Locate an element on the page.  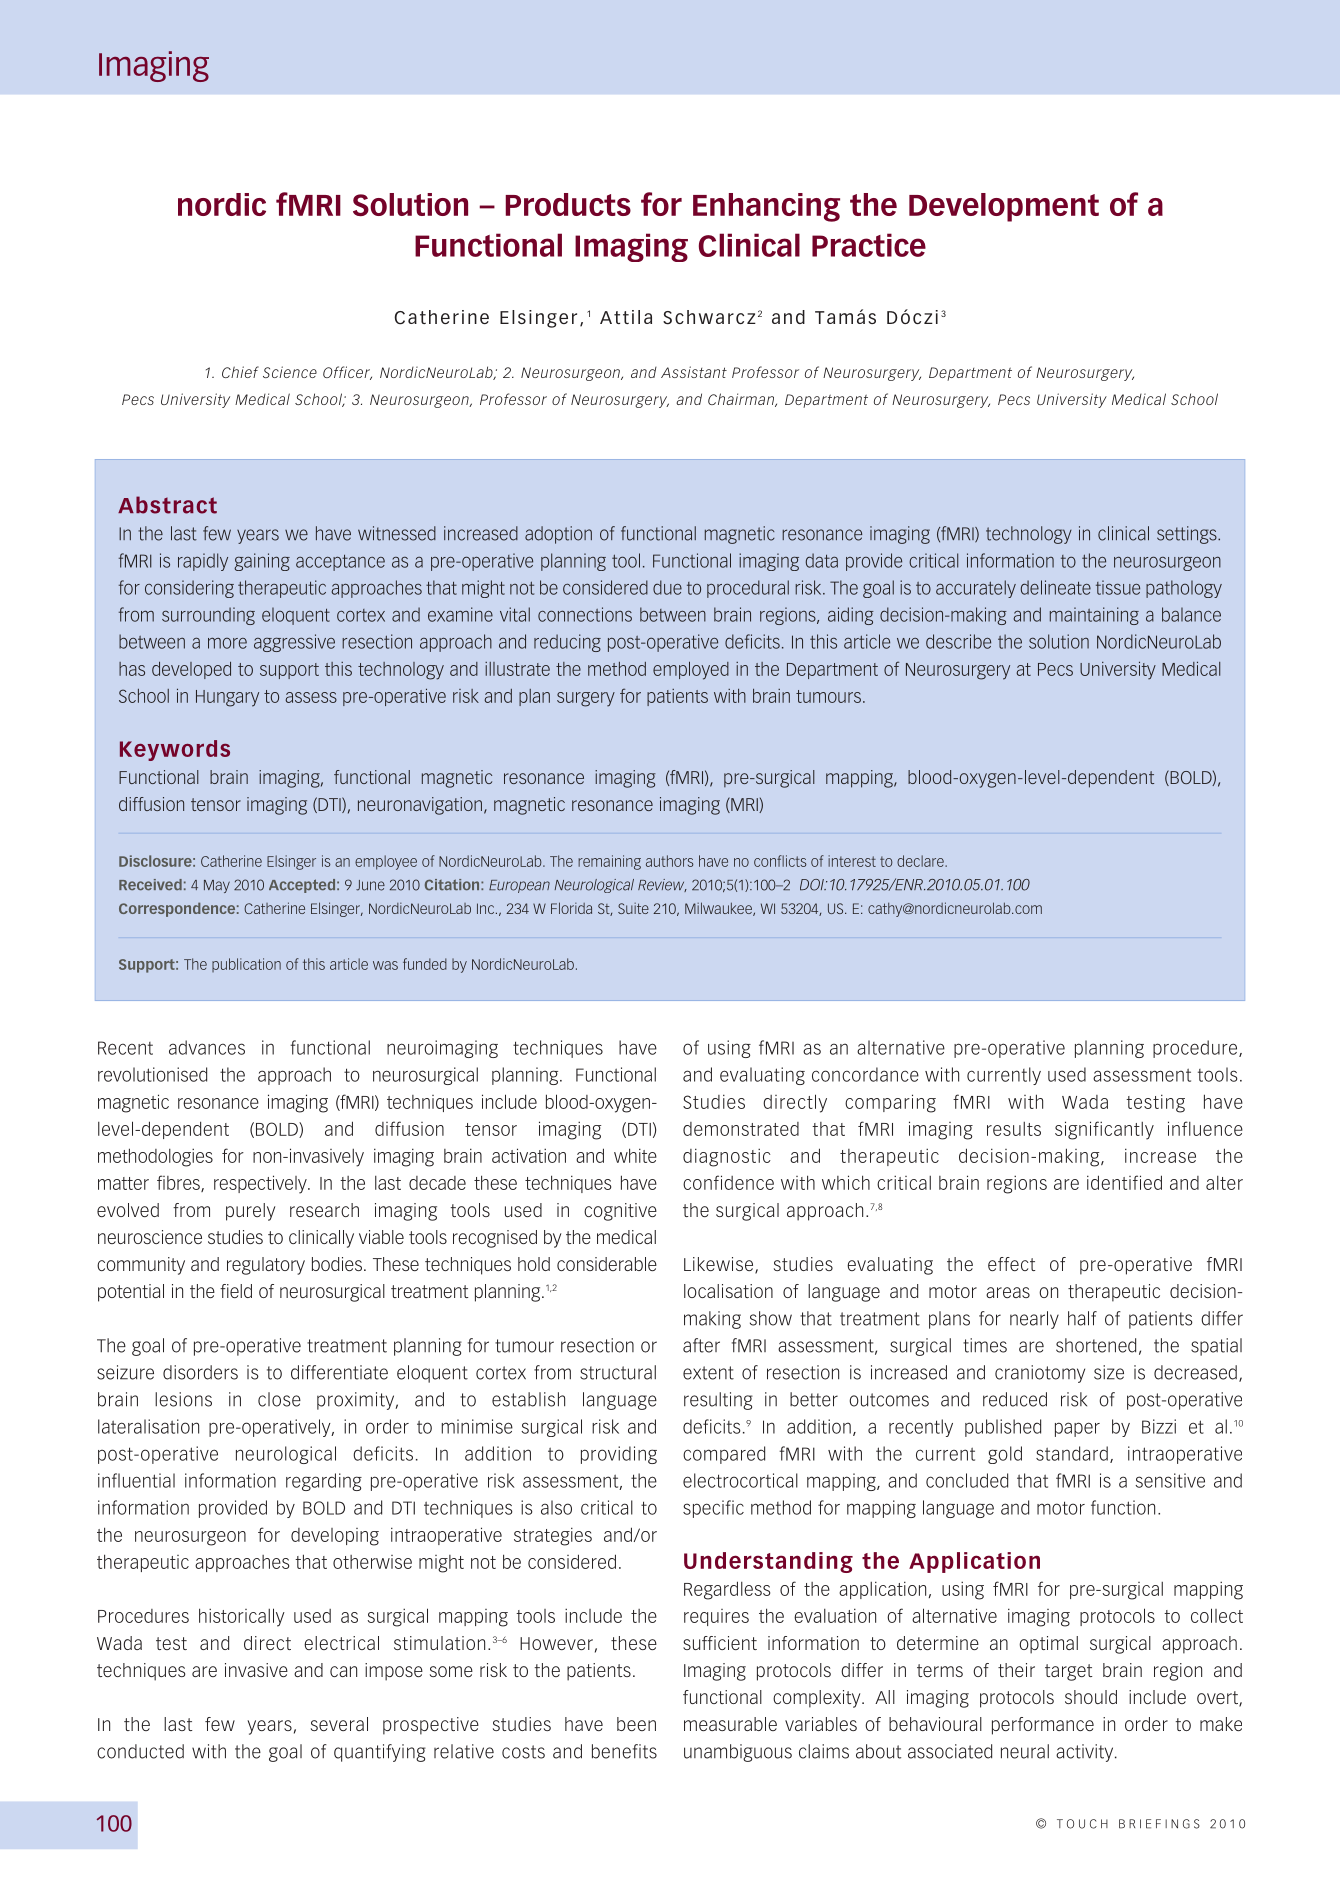
Attila is located at coordinates (626, 317).
